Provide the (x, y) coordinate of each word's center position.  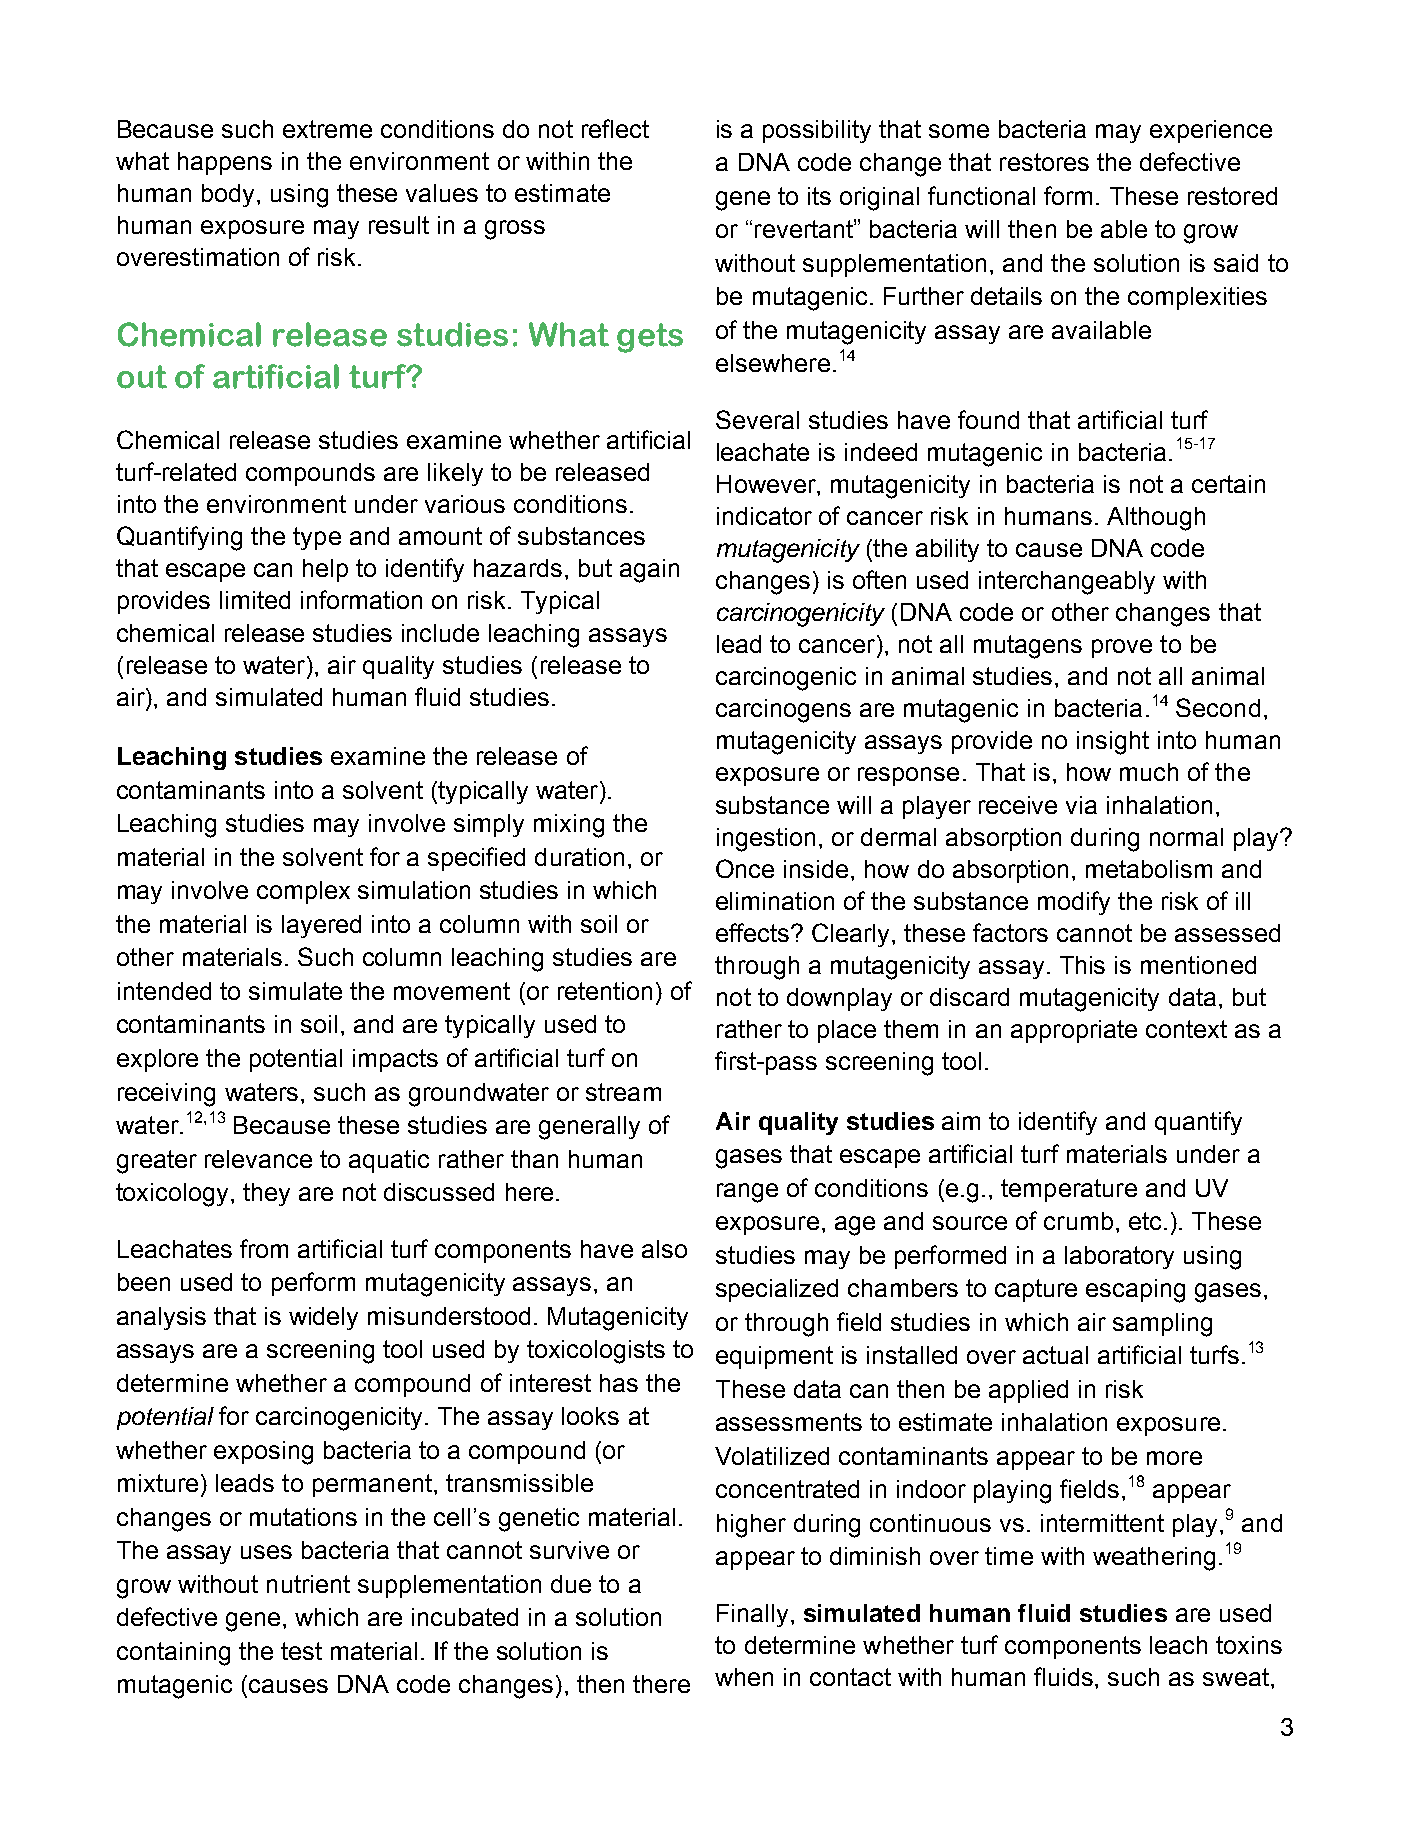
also (664, 1249)
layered (321, 926)
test (301, 1651)
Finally (752, 1615)
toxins (1249, 1645)
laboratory (1119, 1257)
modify (1074, 903)
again (649, 571)
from (264, 1248)
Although (1156, 519)
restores (1044, 162)
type (317, 538)
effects (754, 932)
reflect (615, 128)
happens (225, 163)
